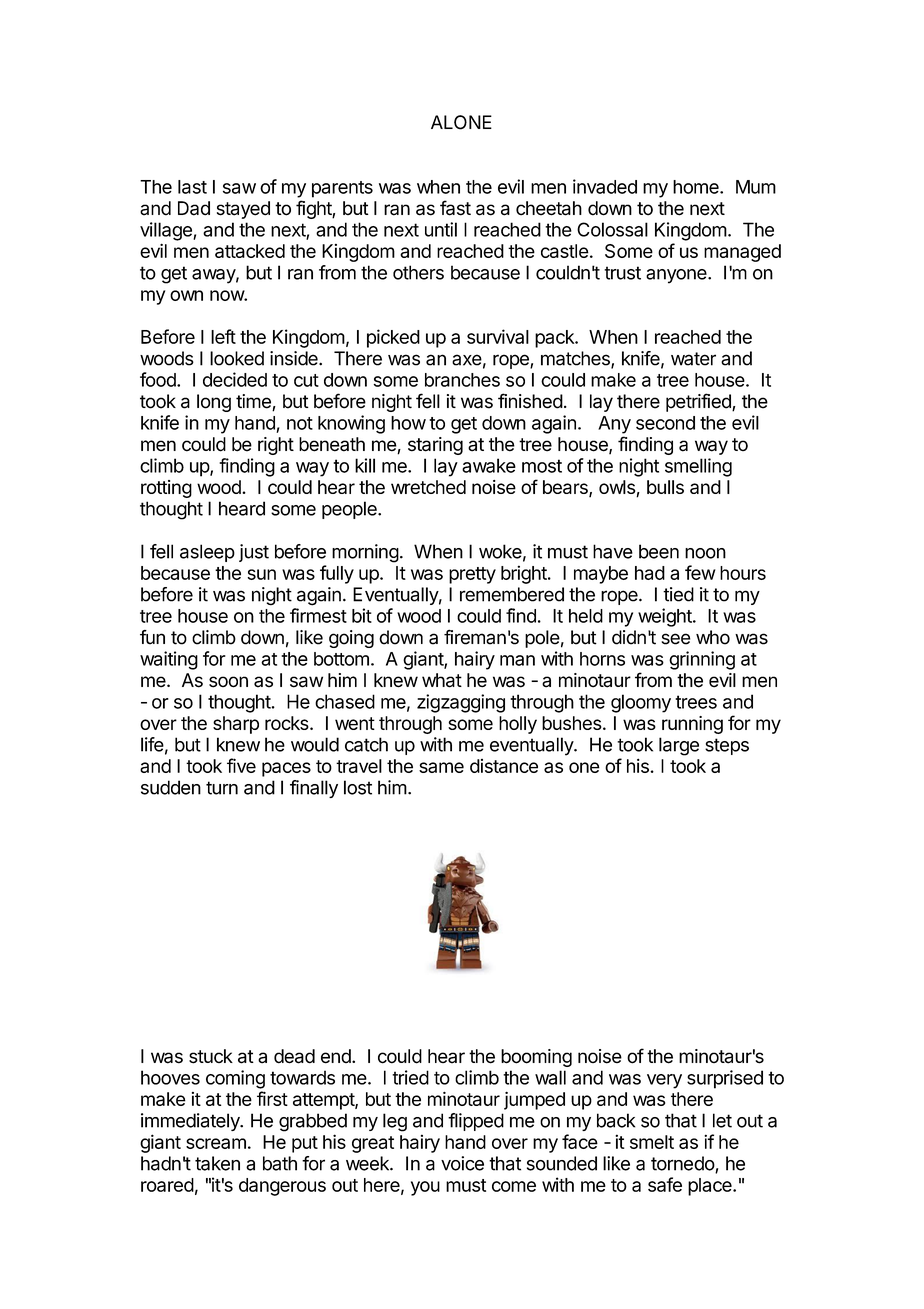 The image size is (924, 1309). Describe the element at coordinates (192, 187) in the screenshot. I see `last` at that location.
